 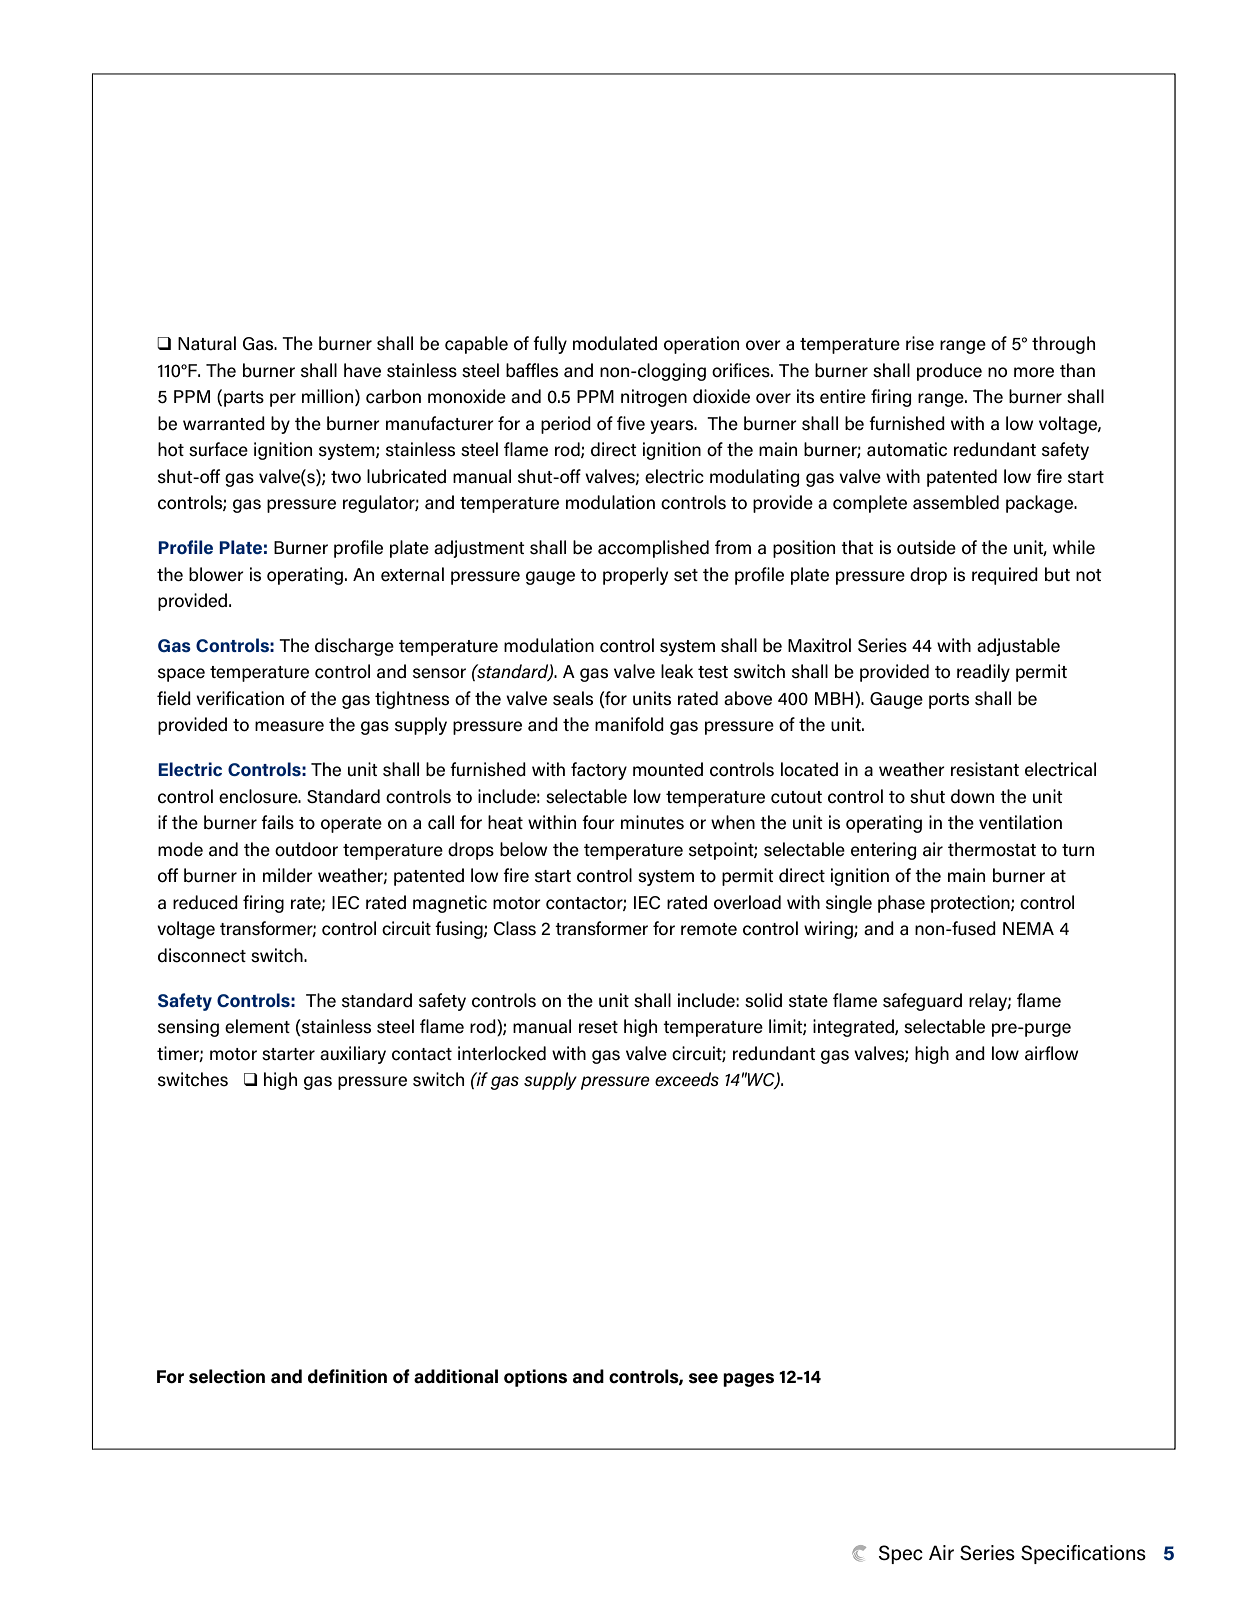 I want to click on minutes, so click(x=652, y=822).
